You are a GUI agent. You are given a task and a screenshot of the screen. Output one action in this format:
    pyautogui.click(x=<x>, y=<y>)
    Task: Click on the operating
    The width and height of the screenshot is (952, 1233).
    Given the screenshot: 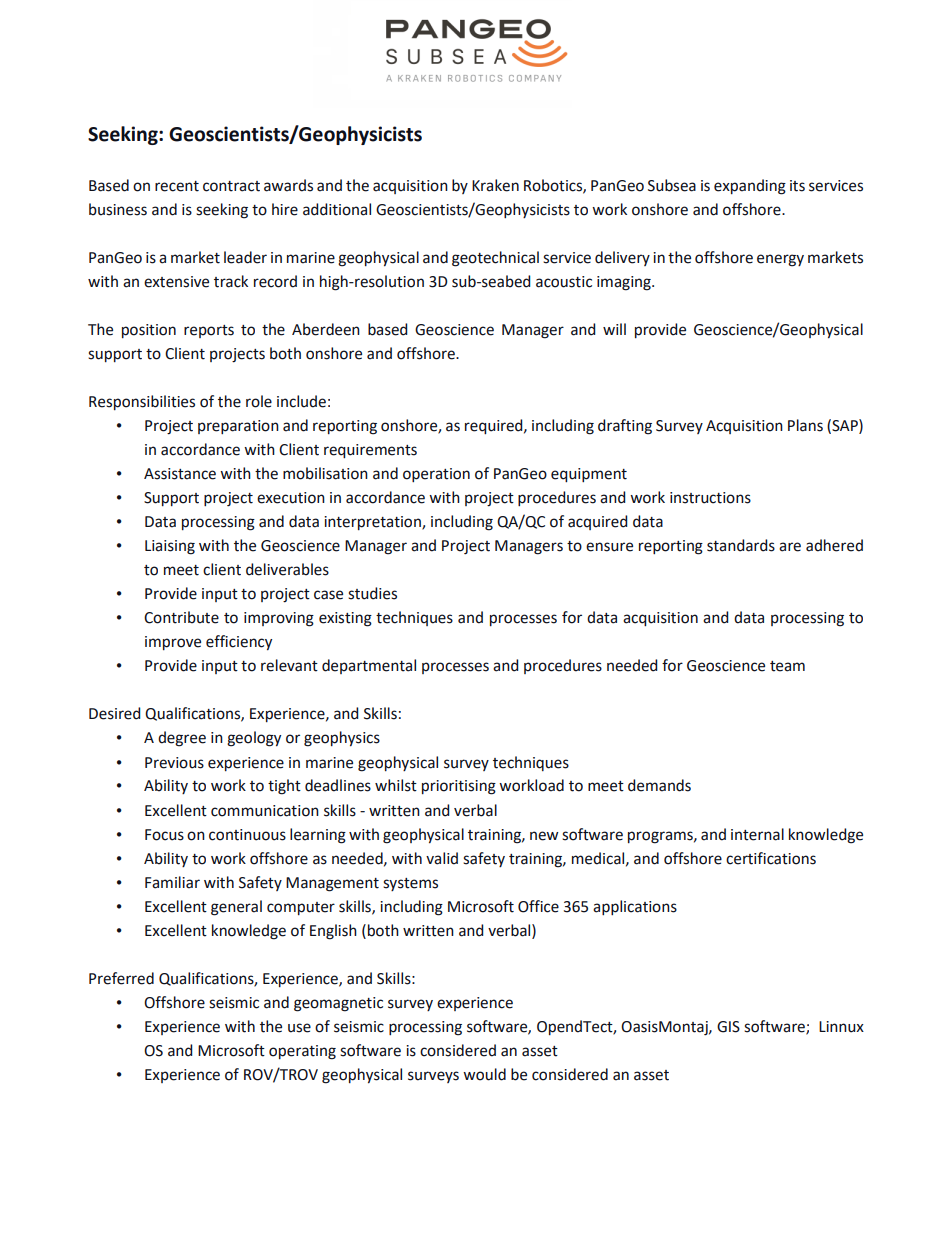 What is the action you would take?
    pyautogui.click(x=302, y=1052)
